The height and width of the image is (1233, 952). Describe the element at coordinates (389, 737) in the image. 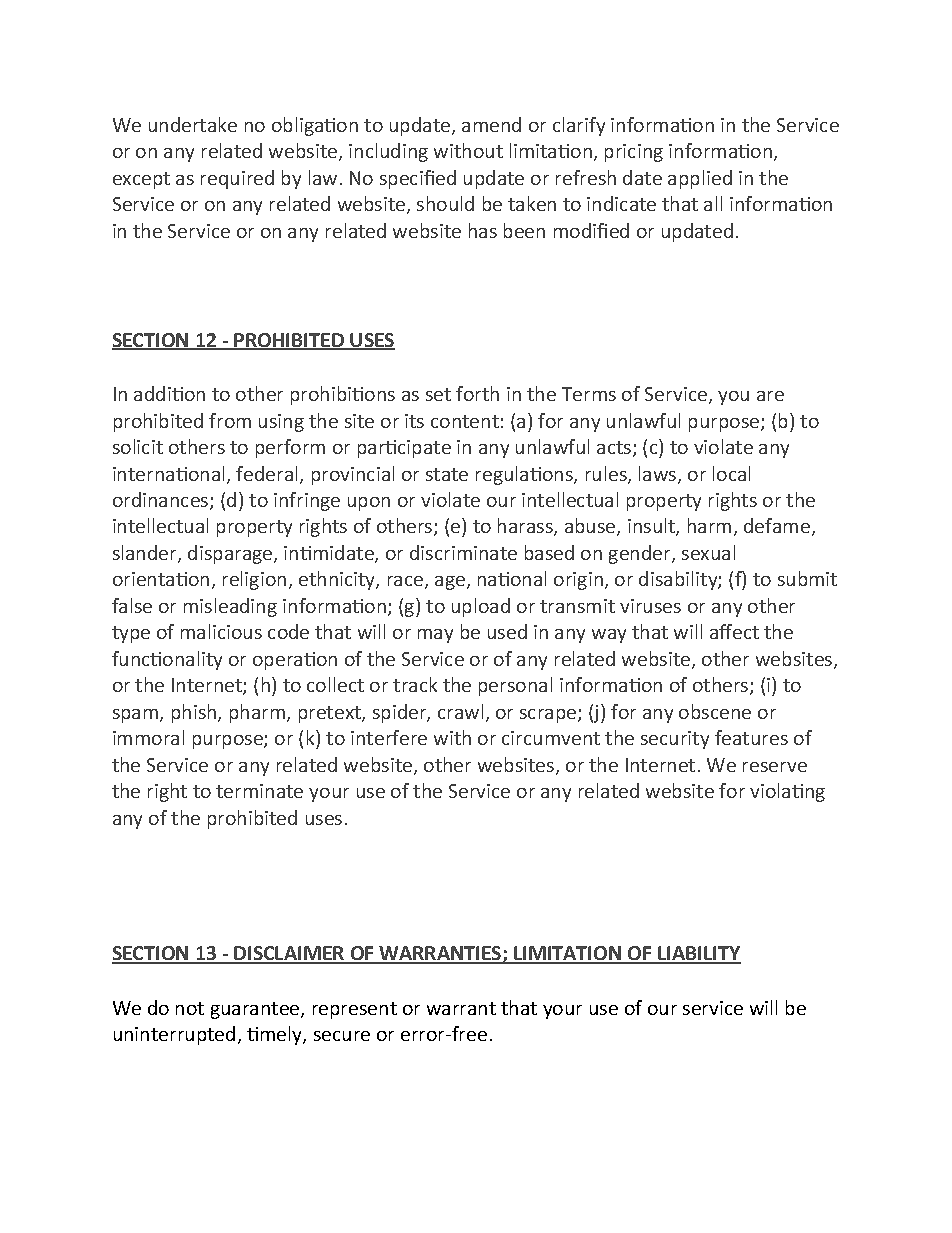

I see `interfere` at that location.
